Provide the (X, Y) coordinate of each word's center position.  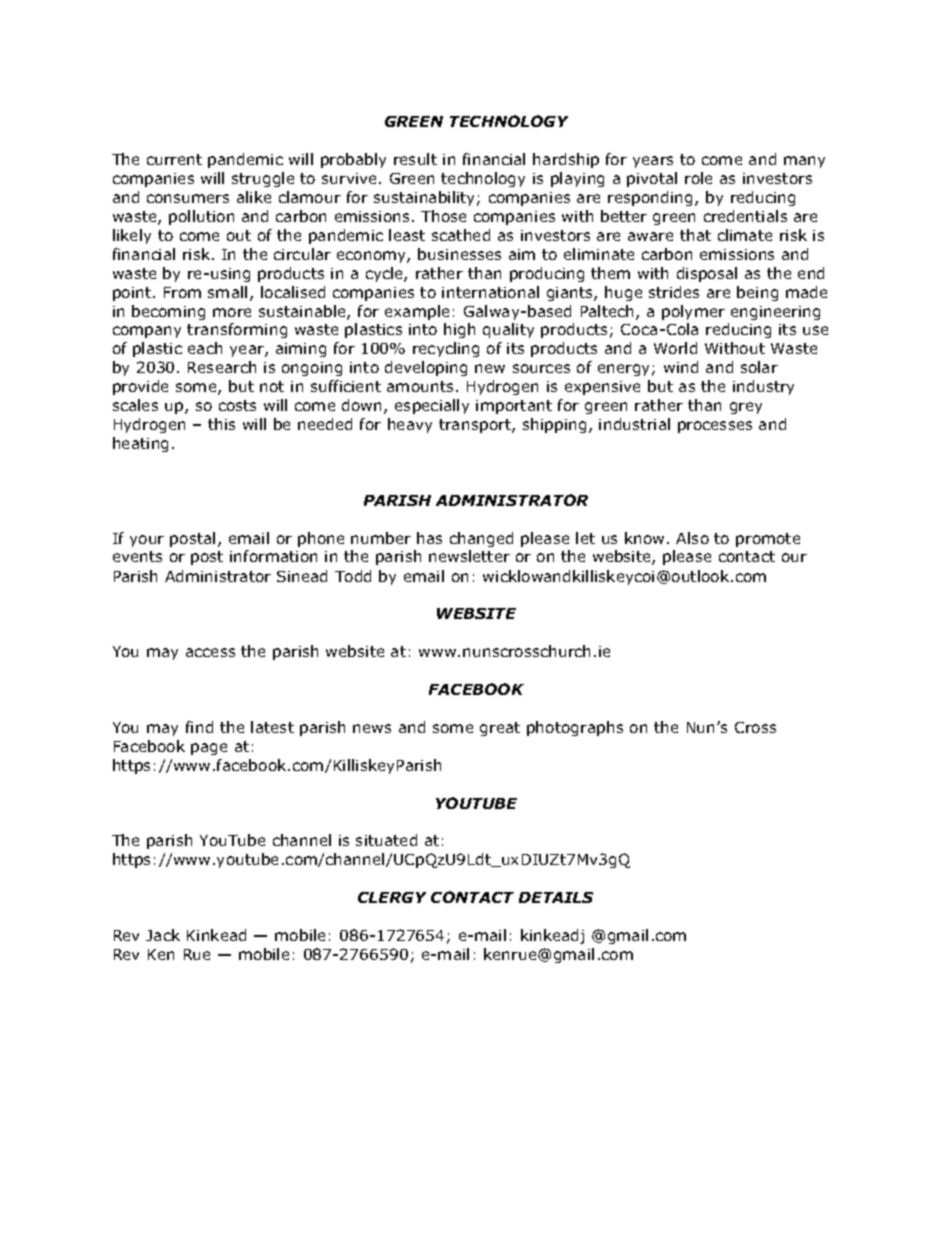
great (500, 729)
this (221, 424)
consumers (188, 198)
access (210, 652)
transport (476, 426)
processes (715, 427)
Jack (163, 935)
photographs (575, 728)
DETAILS (556, 897)
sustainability (426, 198)
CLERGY (392, 897)
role (698, 178)
